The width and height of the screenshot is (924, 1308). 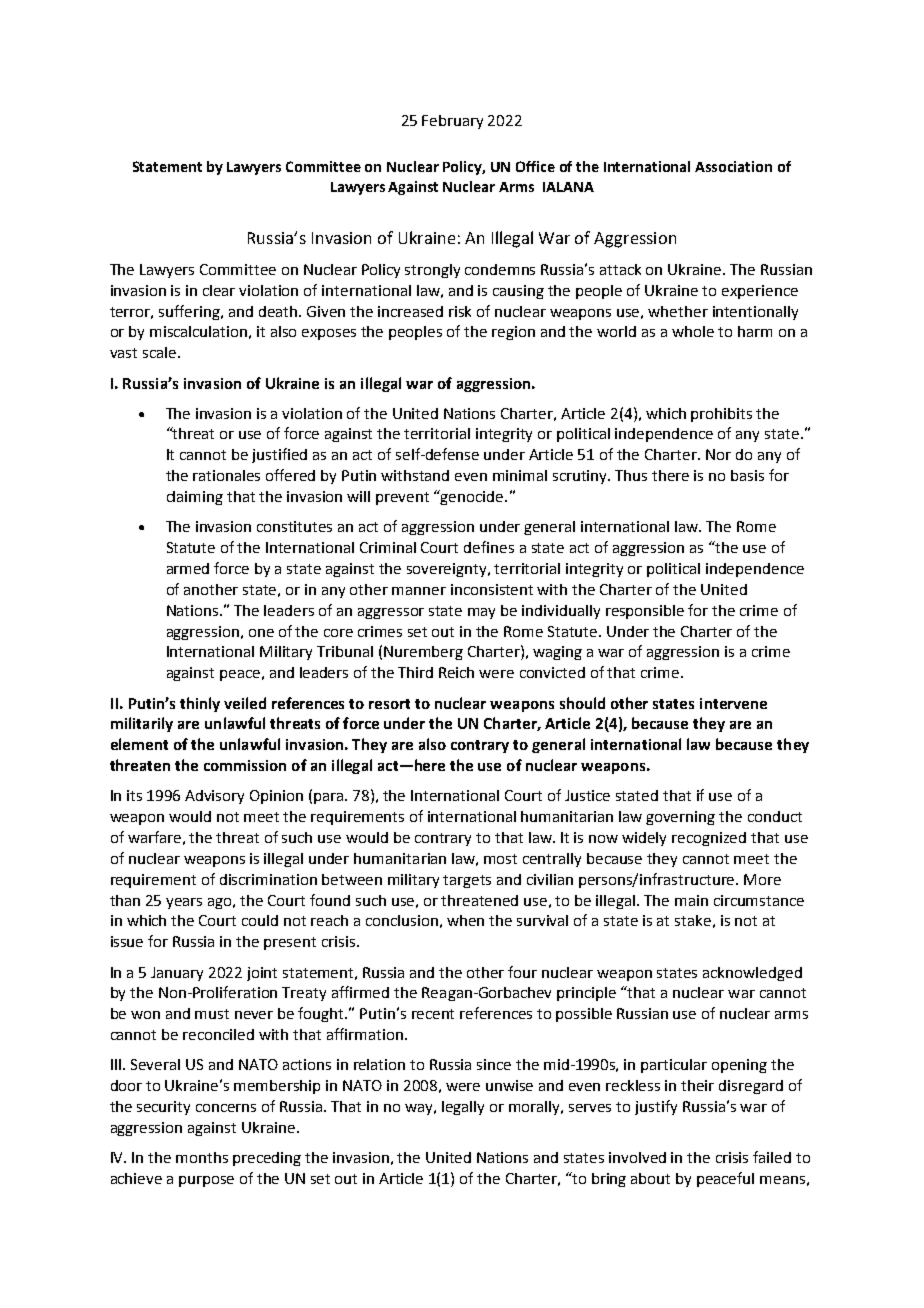 What do you see at coordinates (423, 653) in the screenshot?
I see `Nuremberg` at bounding box center [423, 653].
